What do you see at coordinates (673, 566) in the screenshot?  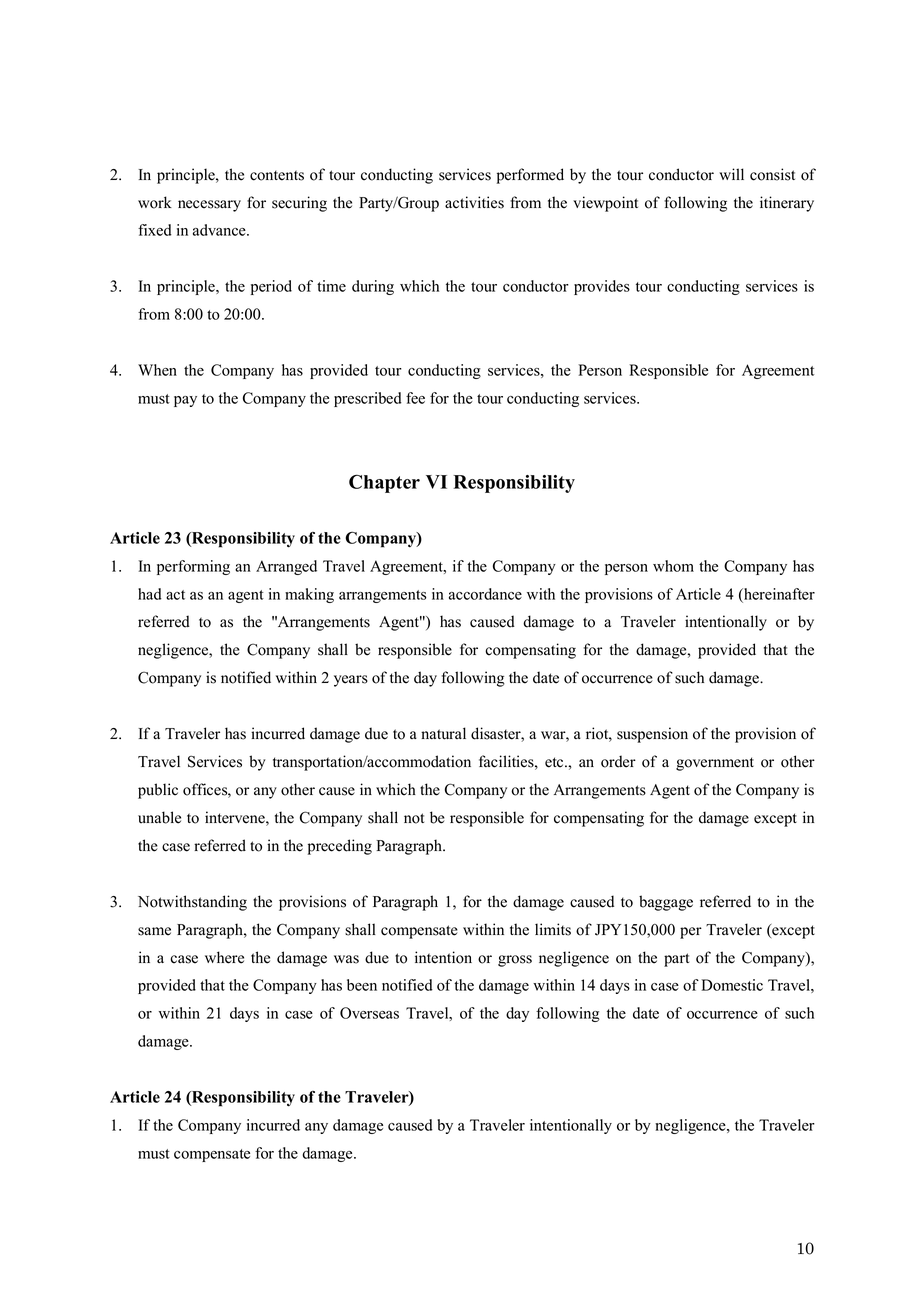 I see `whom` at bounding box center [673, 566].
